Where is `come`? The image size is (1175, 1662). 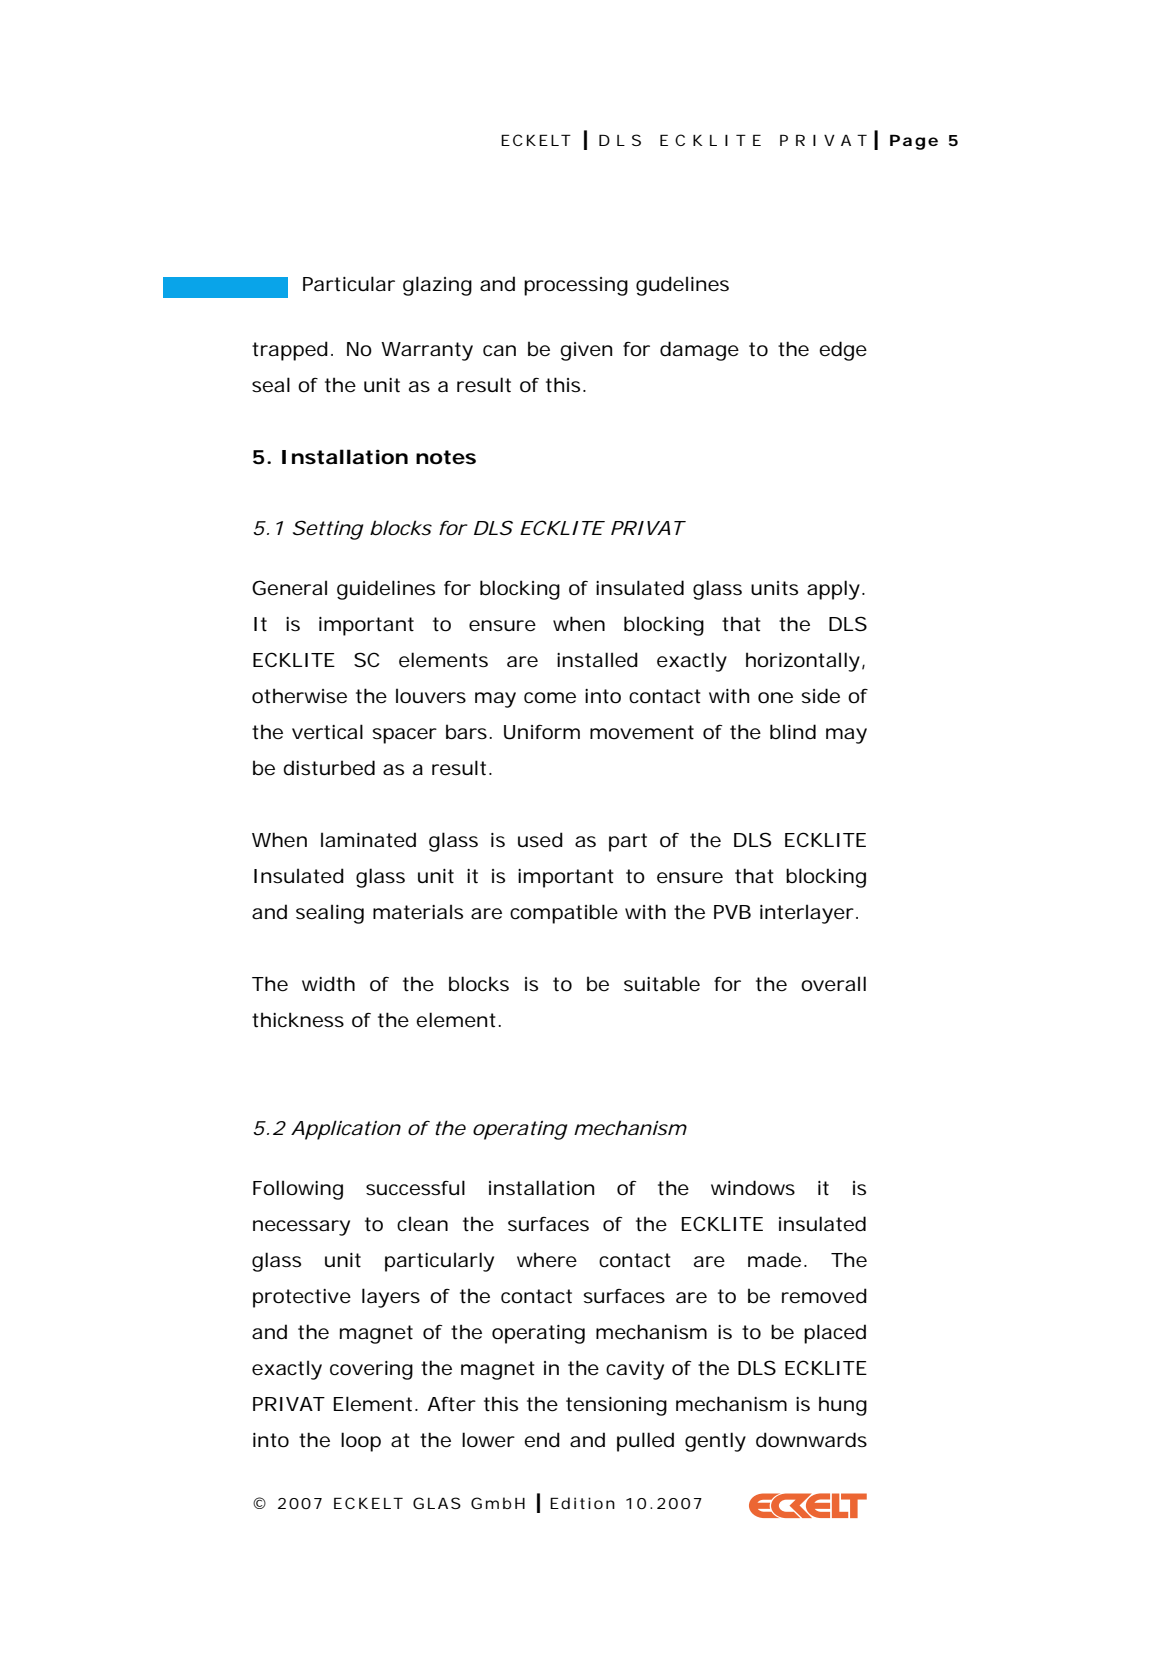 come is located at coordinates (550, 698).
